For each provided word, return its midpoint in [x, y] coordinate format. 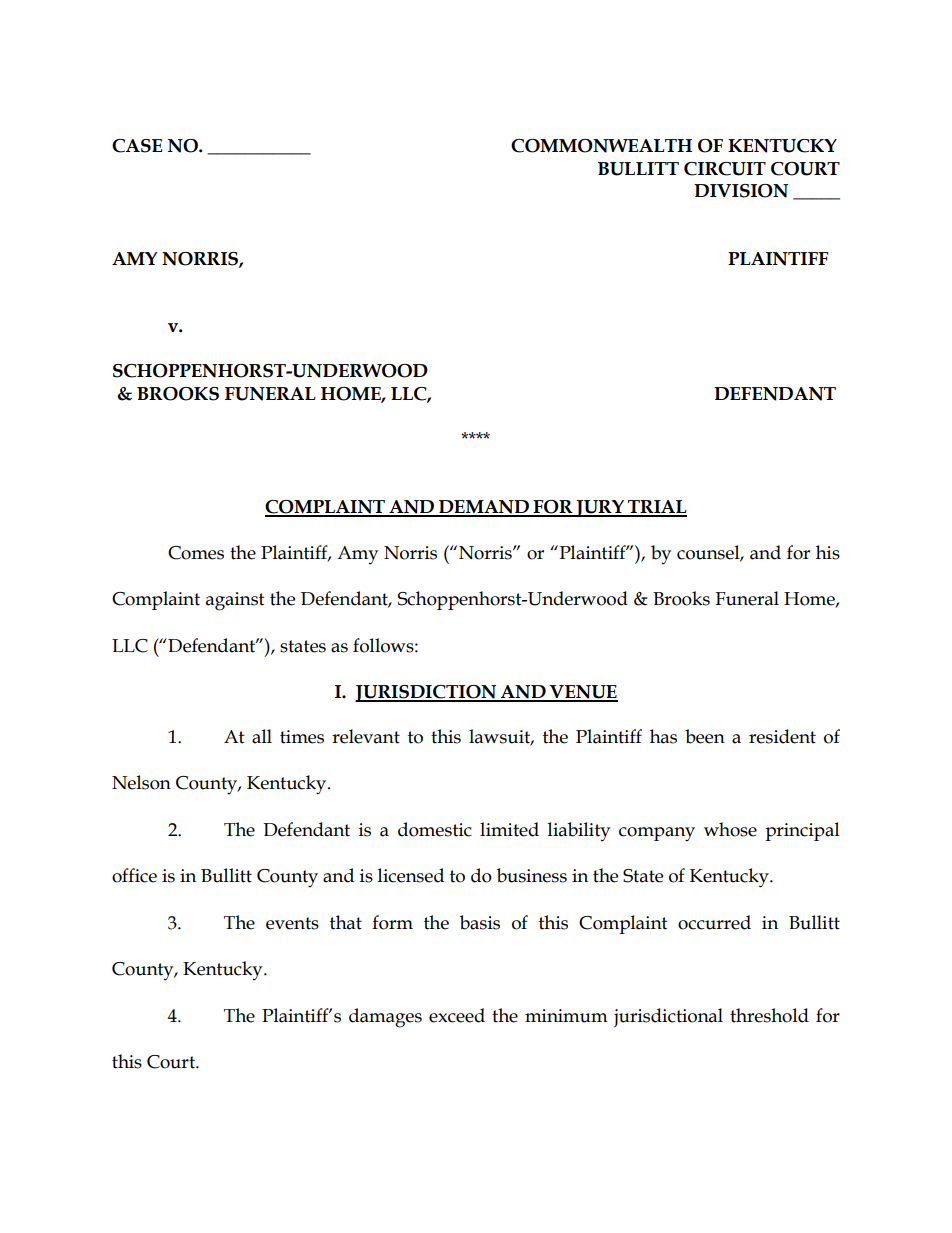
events [292, 923]
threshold [769, 1015]
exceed [457, 1015]
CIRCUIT [725, 169]
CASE [137, 146]
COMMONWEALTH [601, 146]
